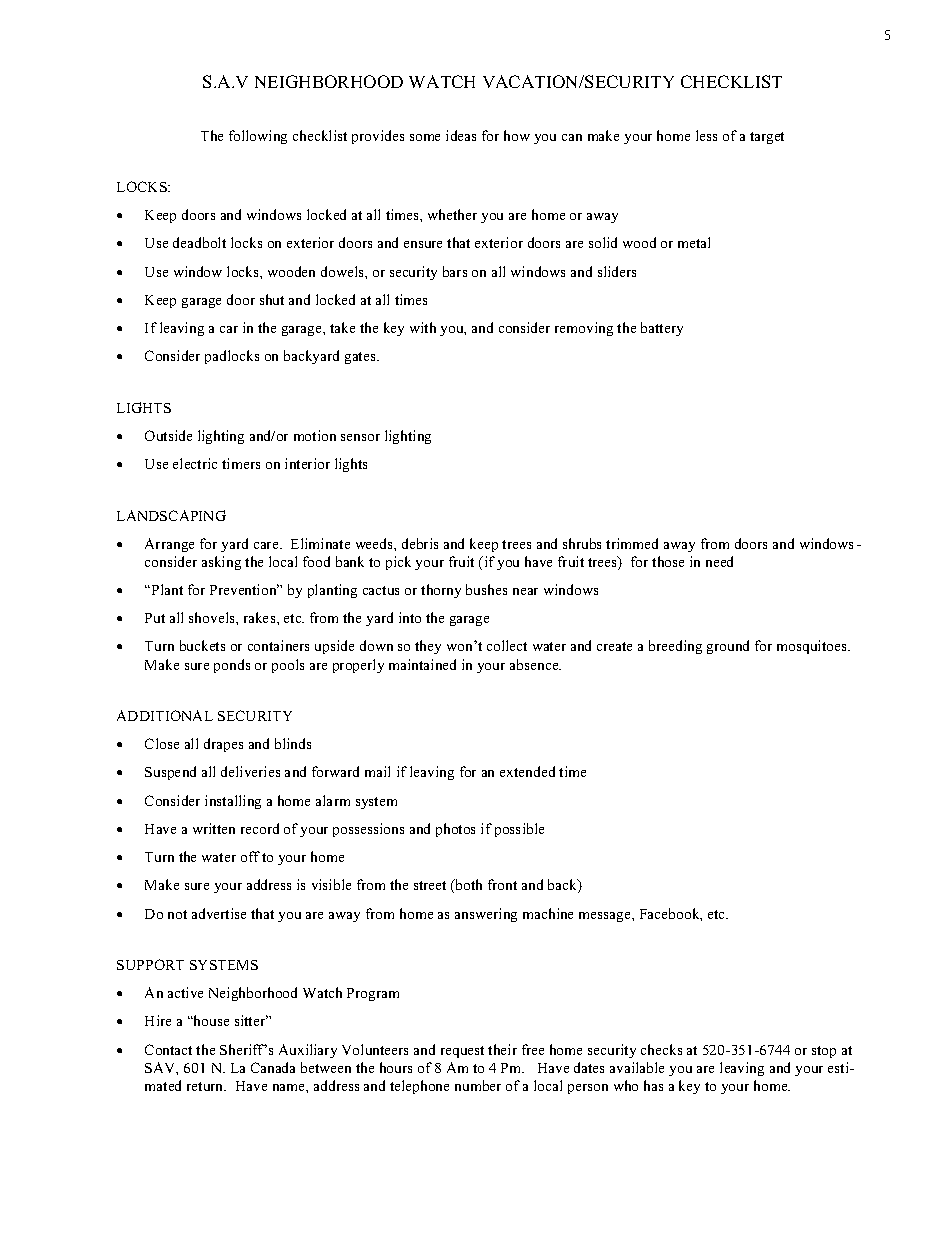 Image resolution: width=952 pixels, height=1233 pixels. Describe the element at coordinates (258, 137) in the screenshot. I see `following` at that location.
